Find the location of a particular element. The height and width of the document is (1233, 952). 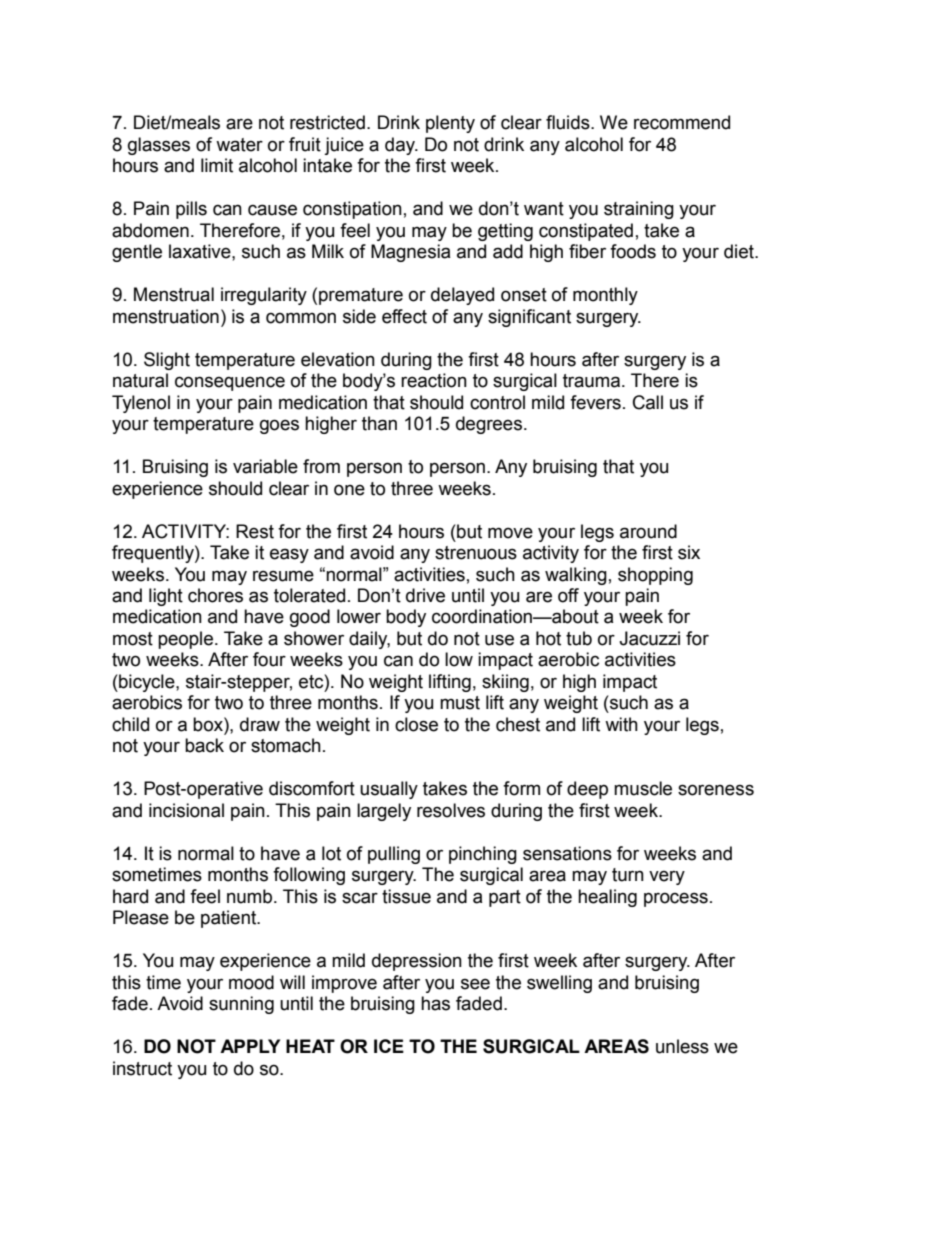

monthly is located at coordinates (605, 296).
